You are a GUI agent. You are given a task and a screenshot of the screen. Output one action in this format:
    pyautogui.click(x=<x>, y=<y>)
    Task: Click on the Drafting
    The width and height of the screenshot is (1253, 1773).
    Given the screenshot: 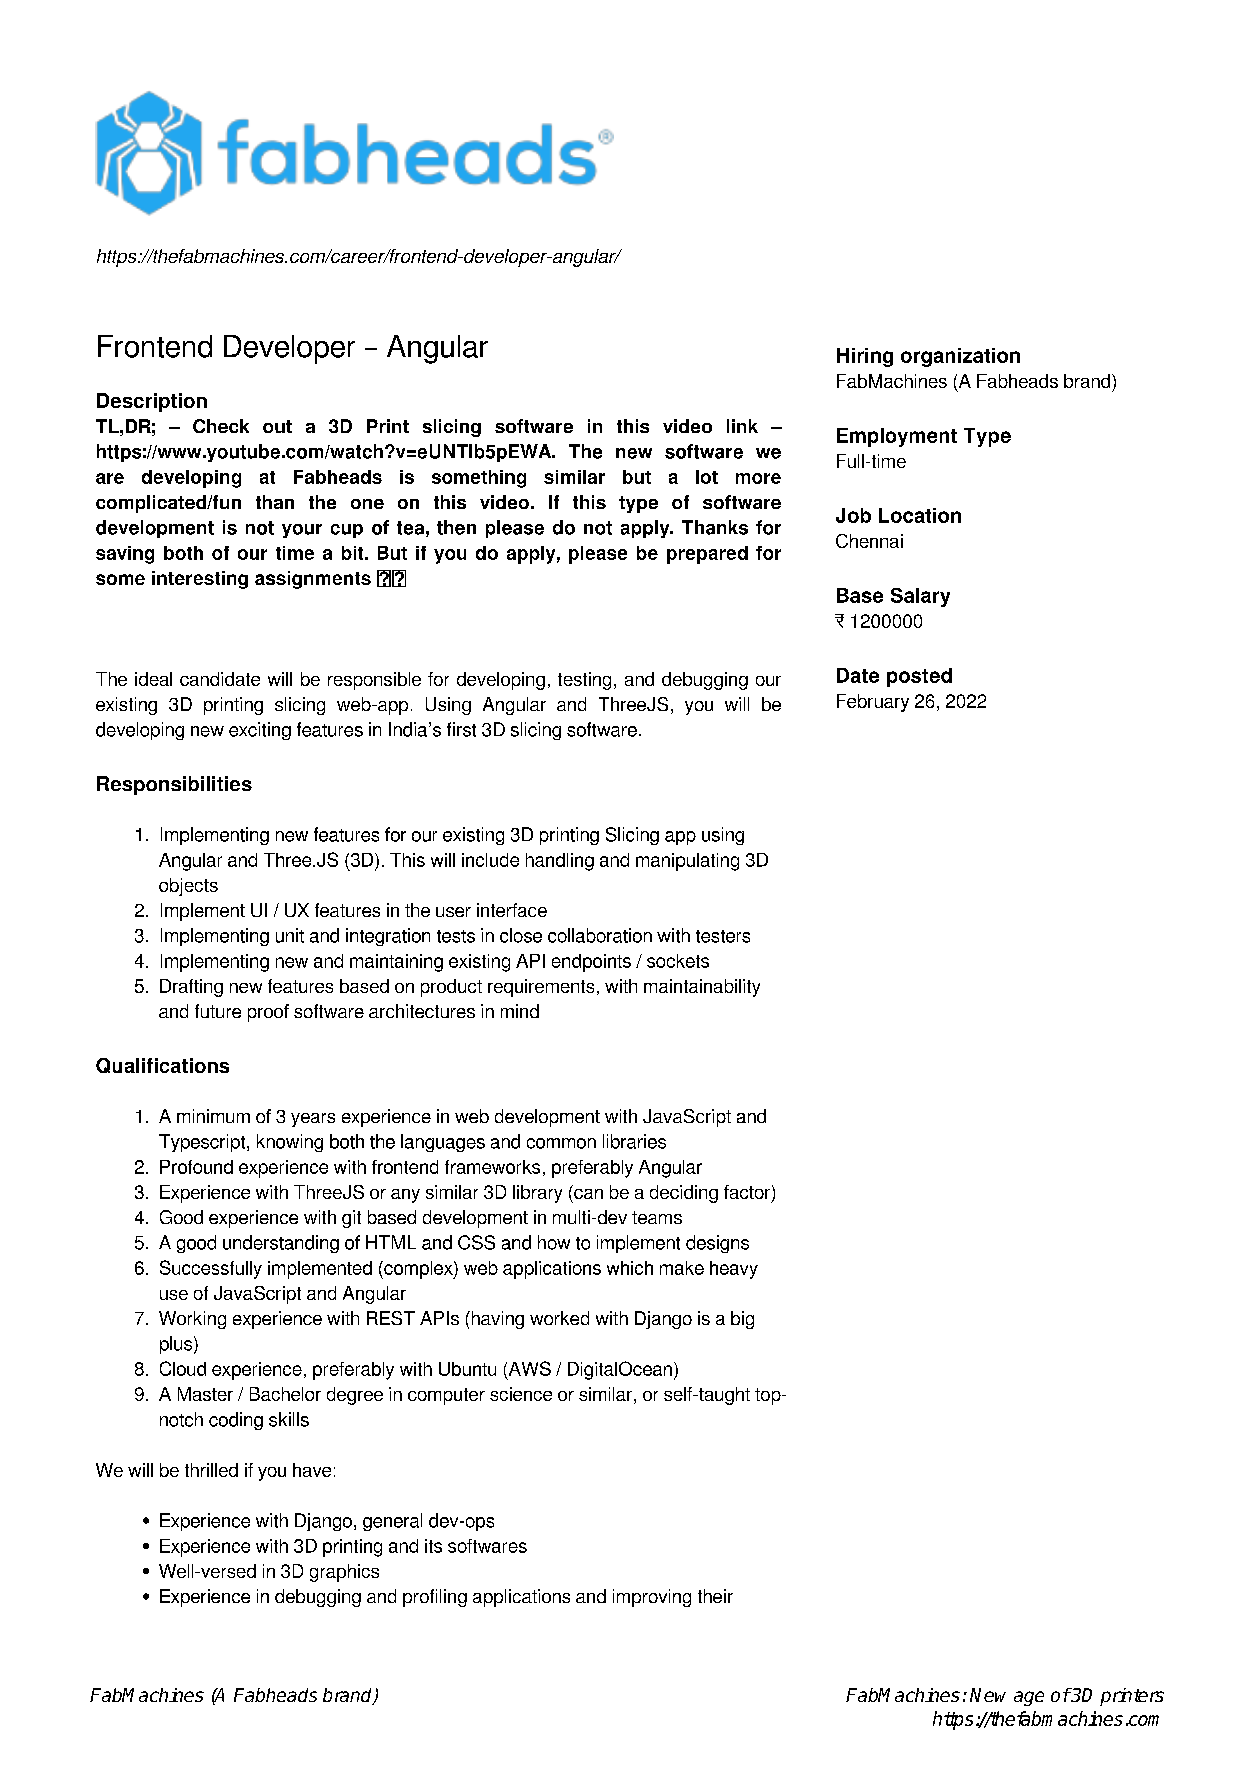 What is the action you would take?
    pyautogui.click(x=191, y=988)
